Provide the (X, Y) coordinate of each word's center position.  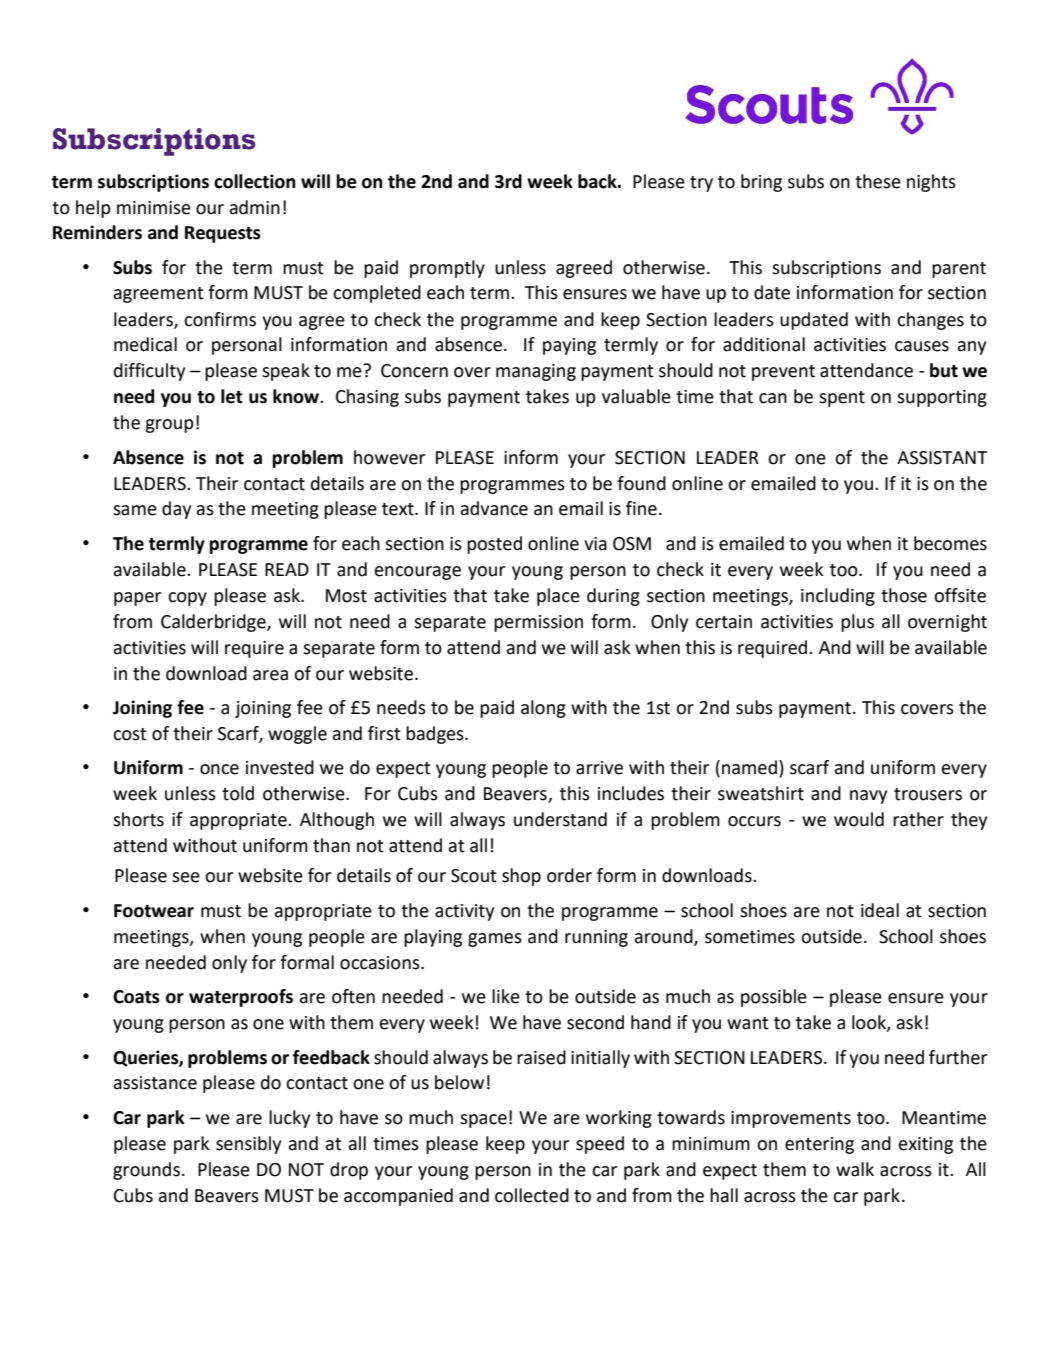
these (878, 181)
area (270, 675)
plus (857, 623)
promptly (447, 269)
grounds (146, 1171)
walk (855, 1169)
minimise (154, 208)
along (543, 709)
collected (532, 1195)
